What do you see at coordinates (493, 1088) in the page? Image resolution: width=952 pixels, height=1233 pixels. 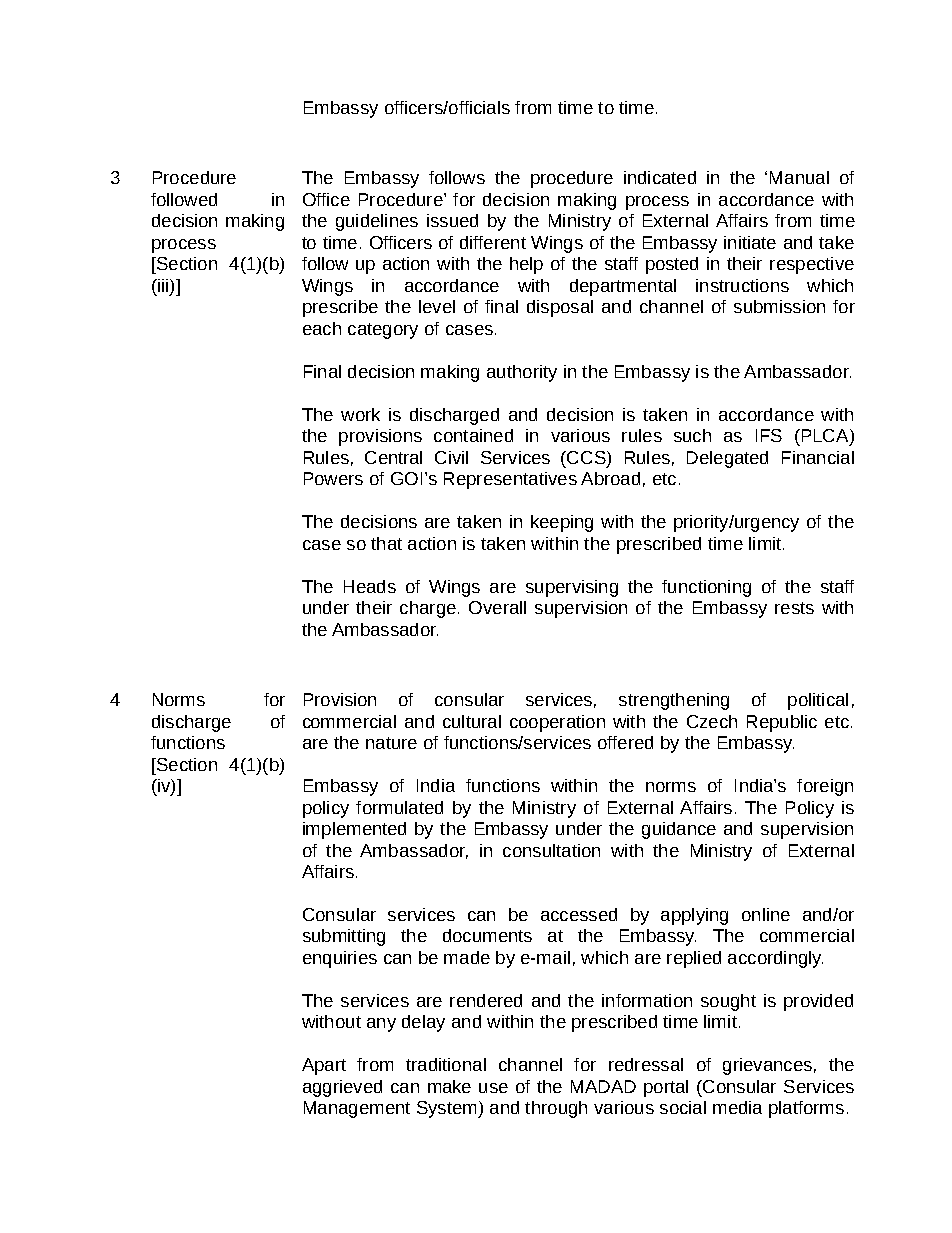 I see `use` at bounding box center [493, 1088].
